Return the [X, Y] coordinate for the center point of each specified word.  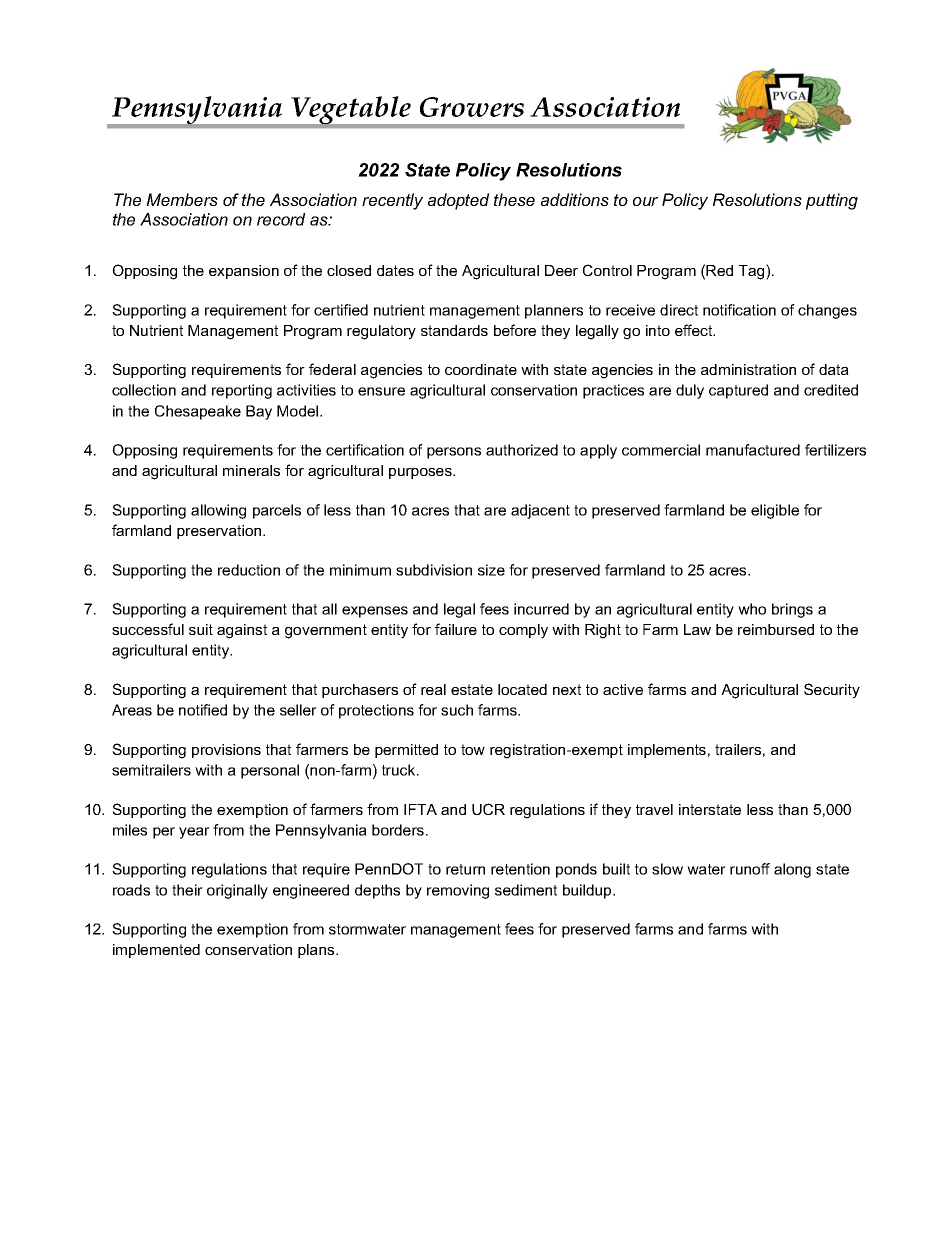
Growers [472, 107]
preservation [220, 532]
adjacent [540, 511]
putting [832, 201]
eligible [775, 511]
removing [458, 891]
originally [237, 891]
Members [182, 199]
